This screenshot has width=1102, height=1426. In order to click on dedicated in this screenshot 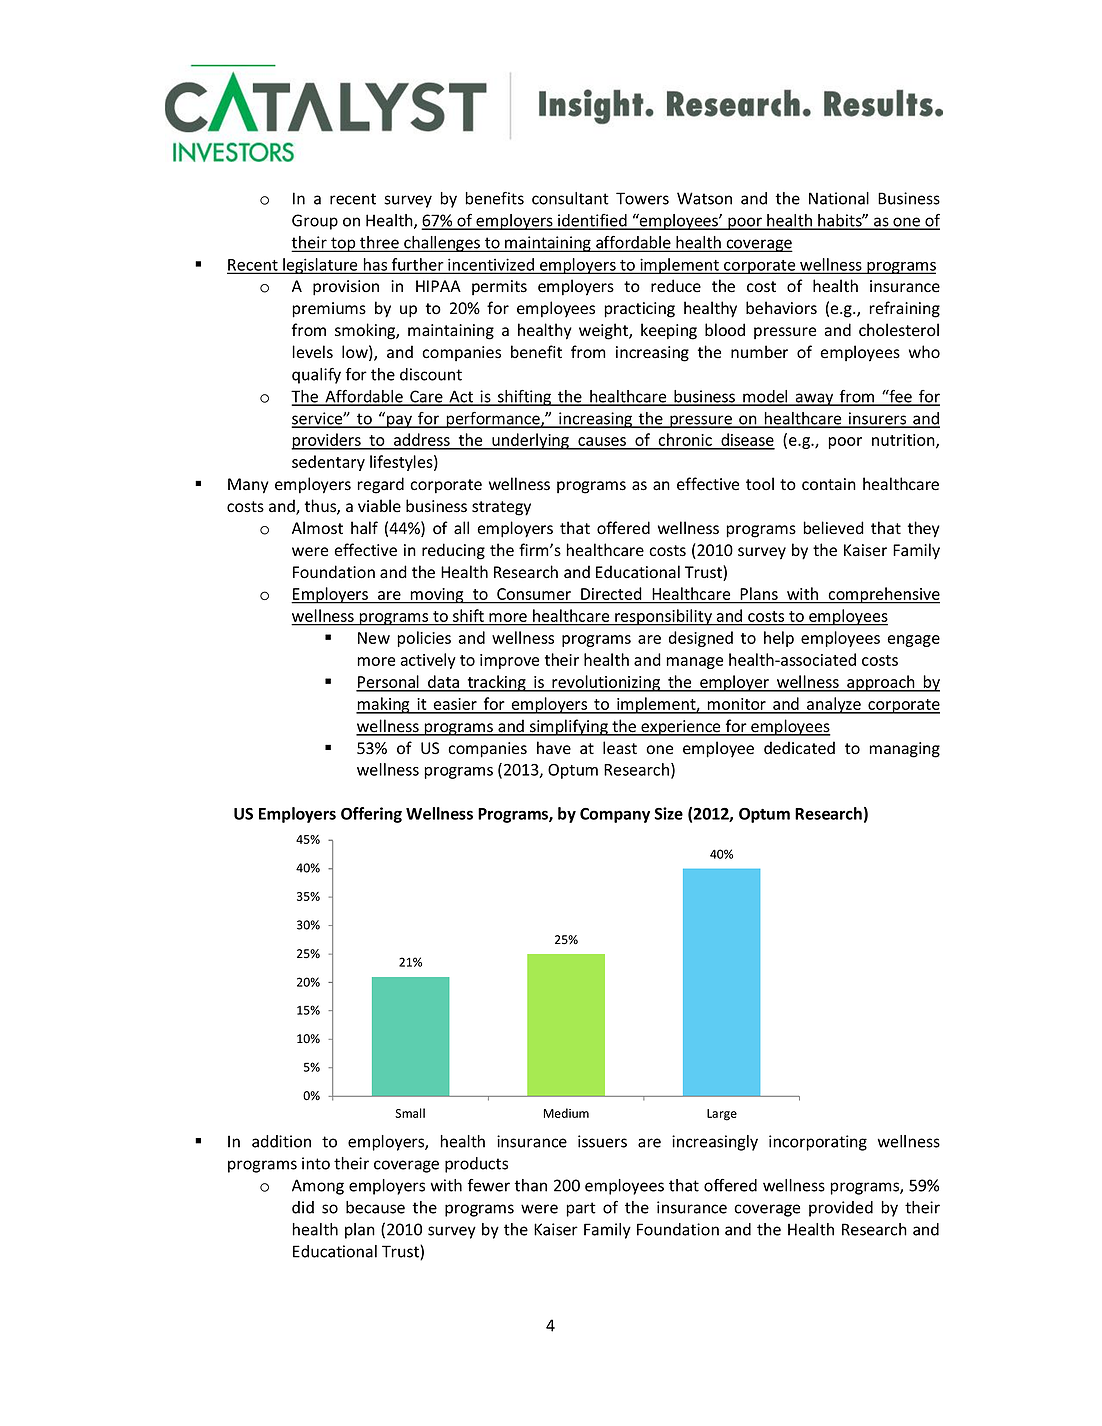, I will do `click(799, 748)`.
